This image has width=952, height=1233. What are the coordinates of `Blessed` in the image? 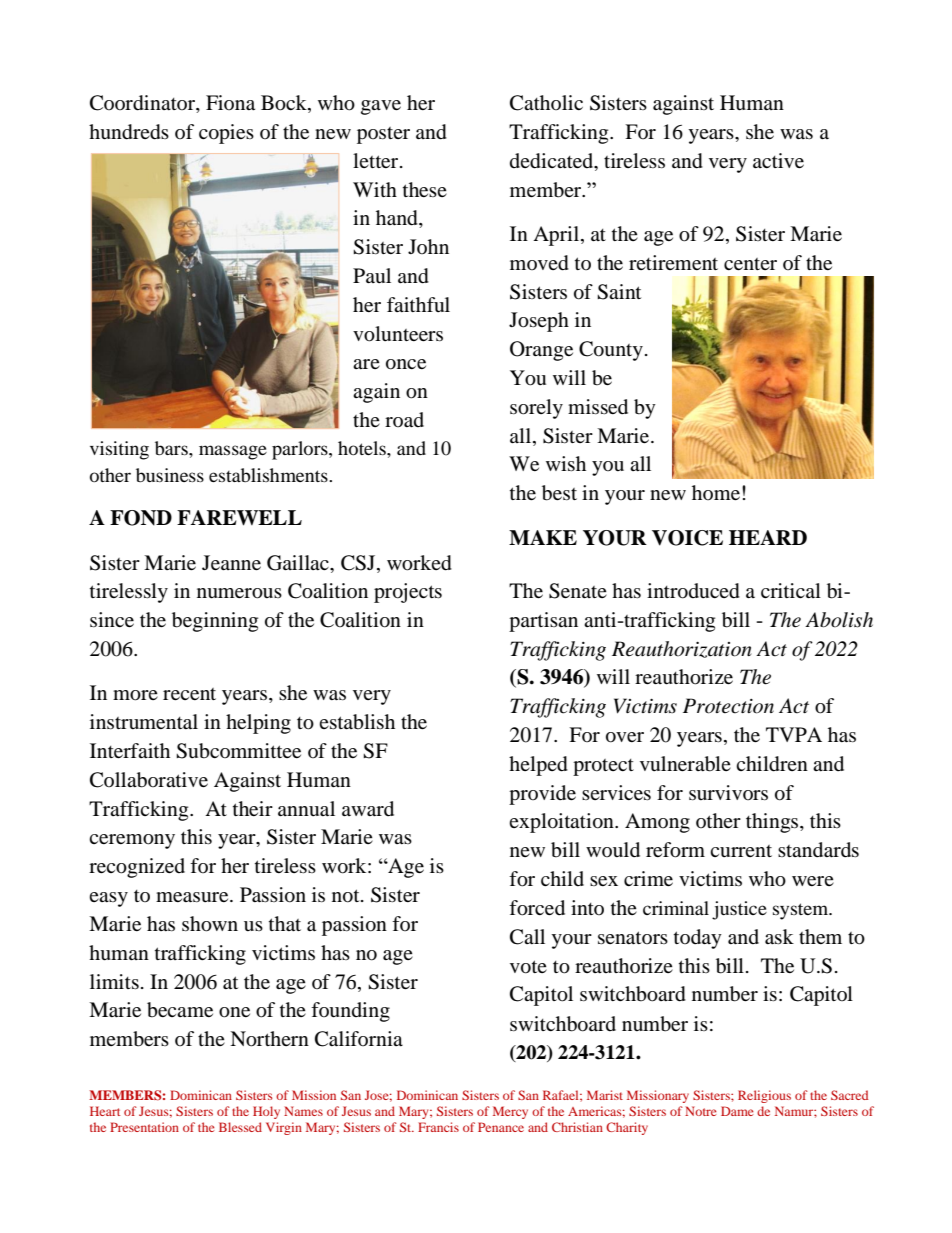 It's located at (240, 1127).
